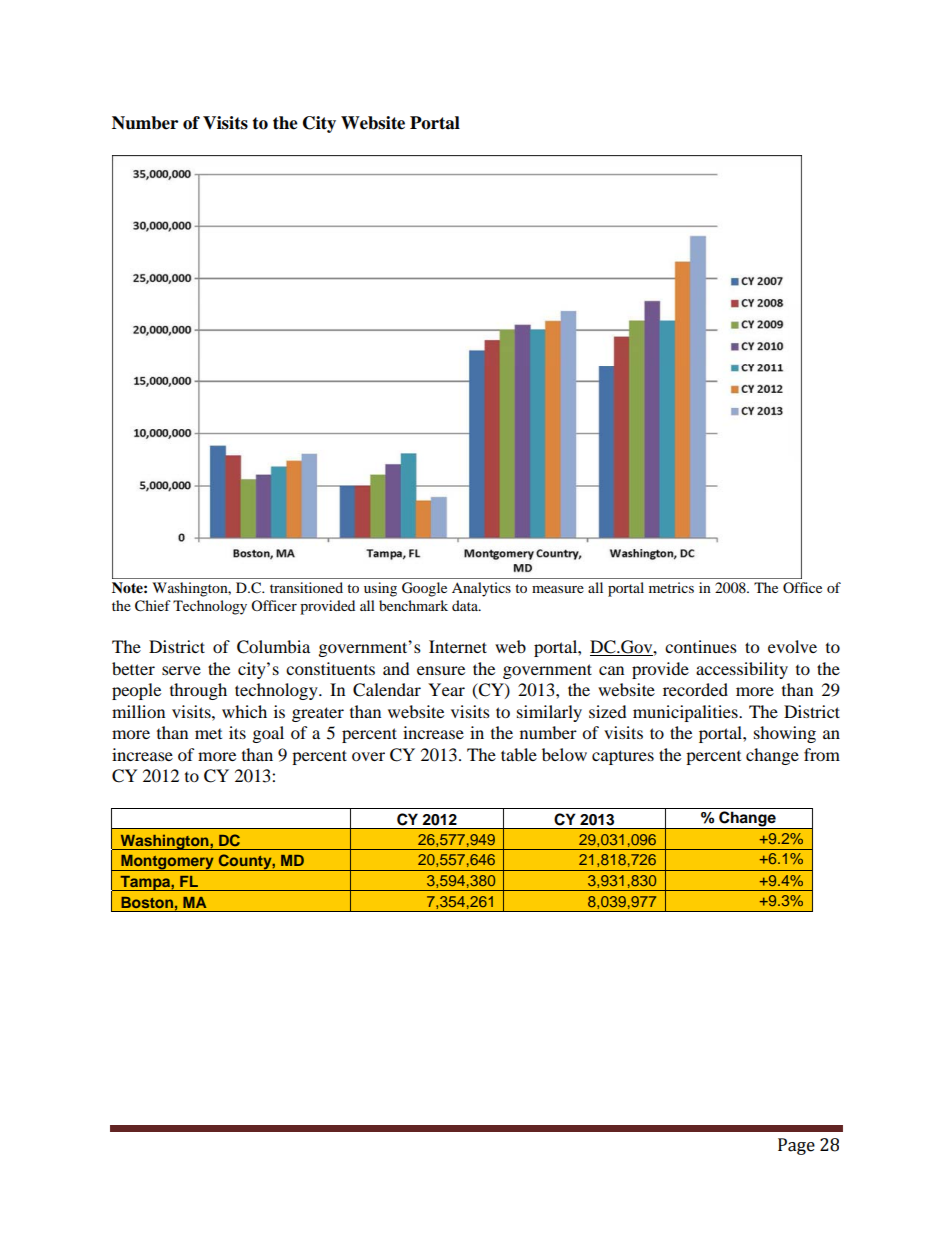 Image resolution: width=952 pixels, height=1233 pixels. Describe the element at coordinates (466, 605) in the screenshot. I see `data` at that location.
